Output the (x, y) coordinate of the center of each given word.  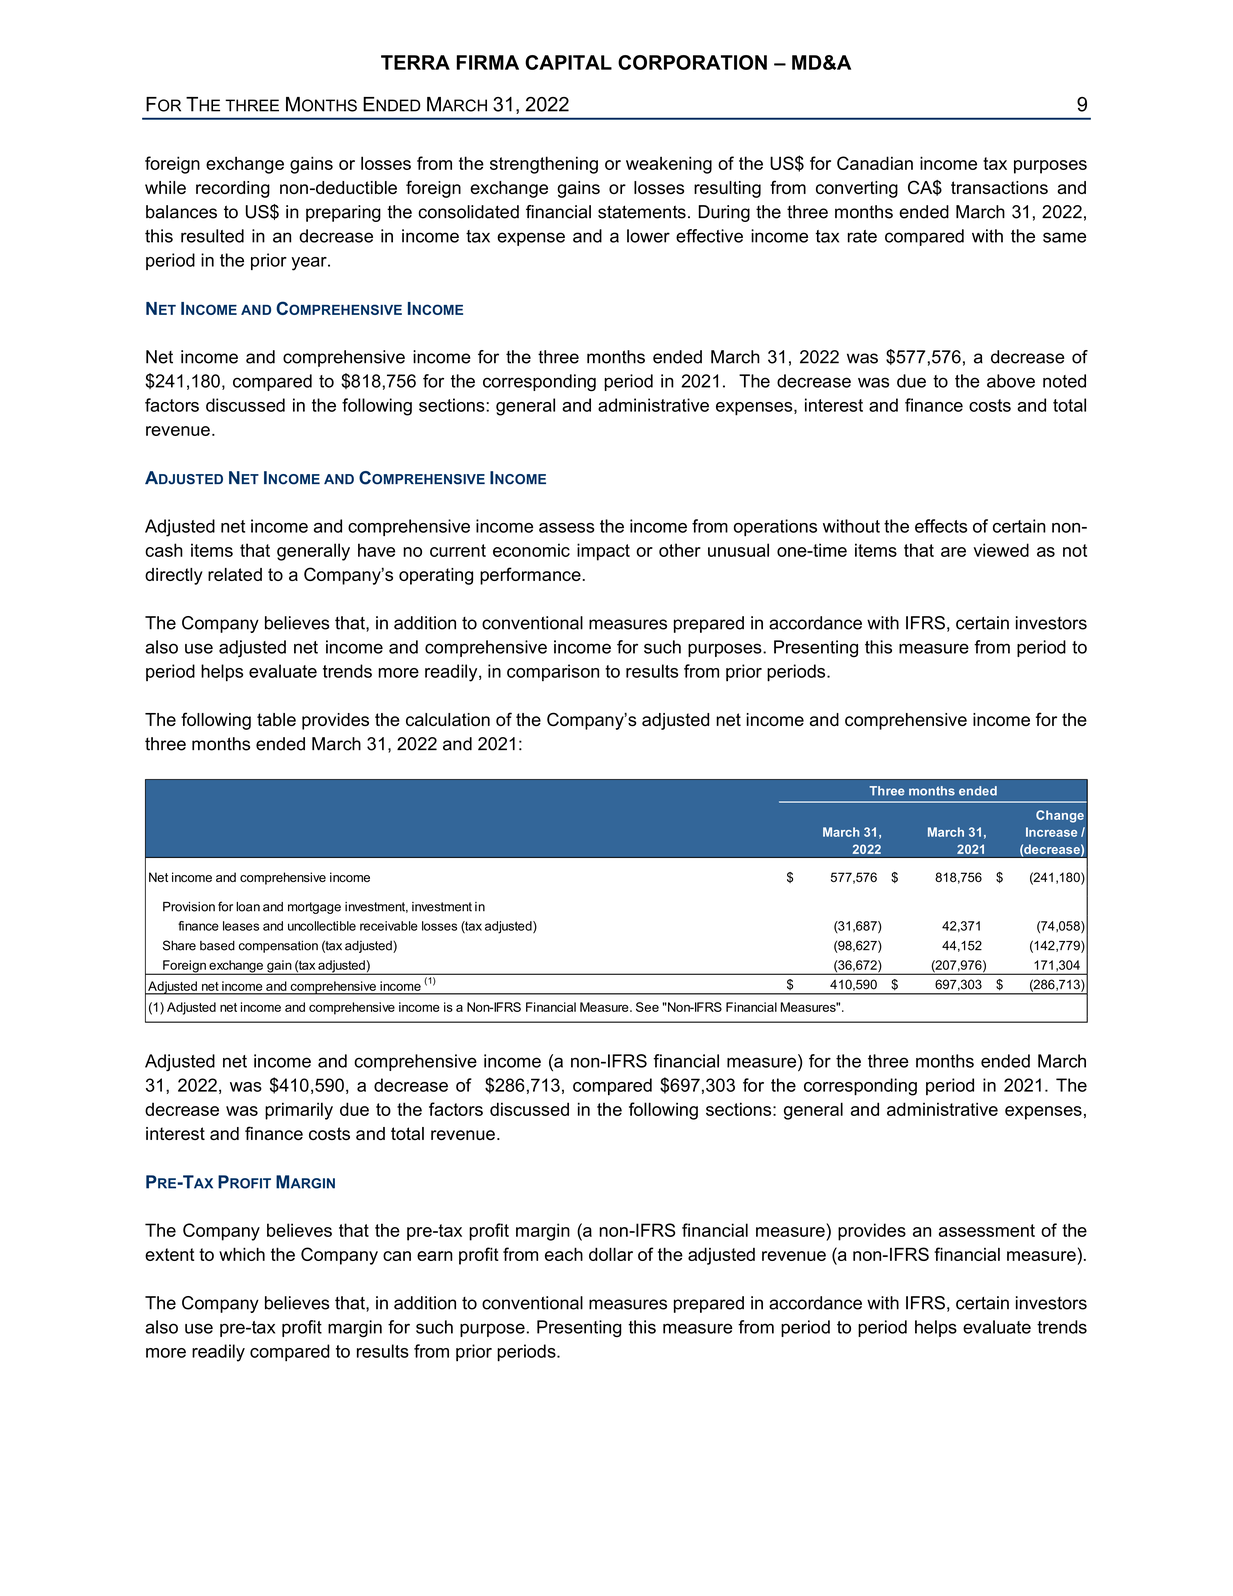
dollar (611, 1254)
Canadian (875, 163)
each (564, 1254)
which (242, 1254)
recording (233, 189)
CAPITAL (568, 62)
